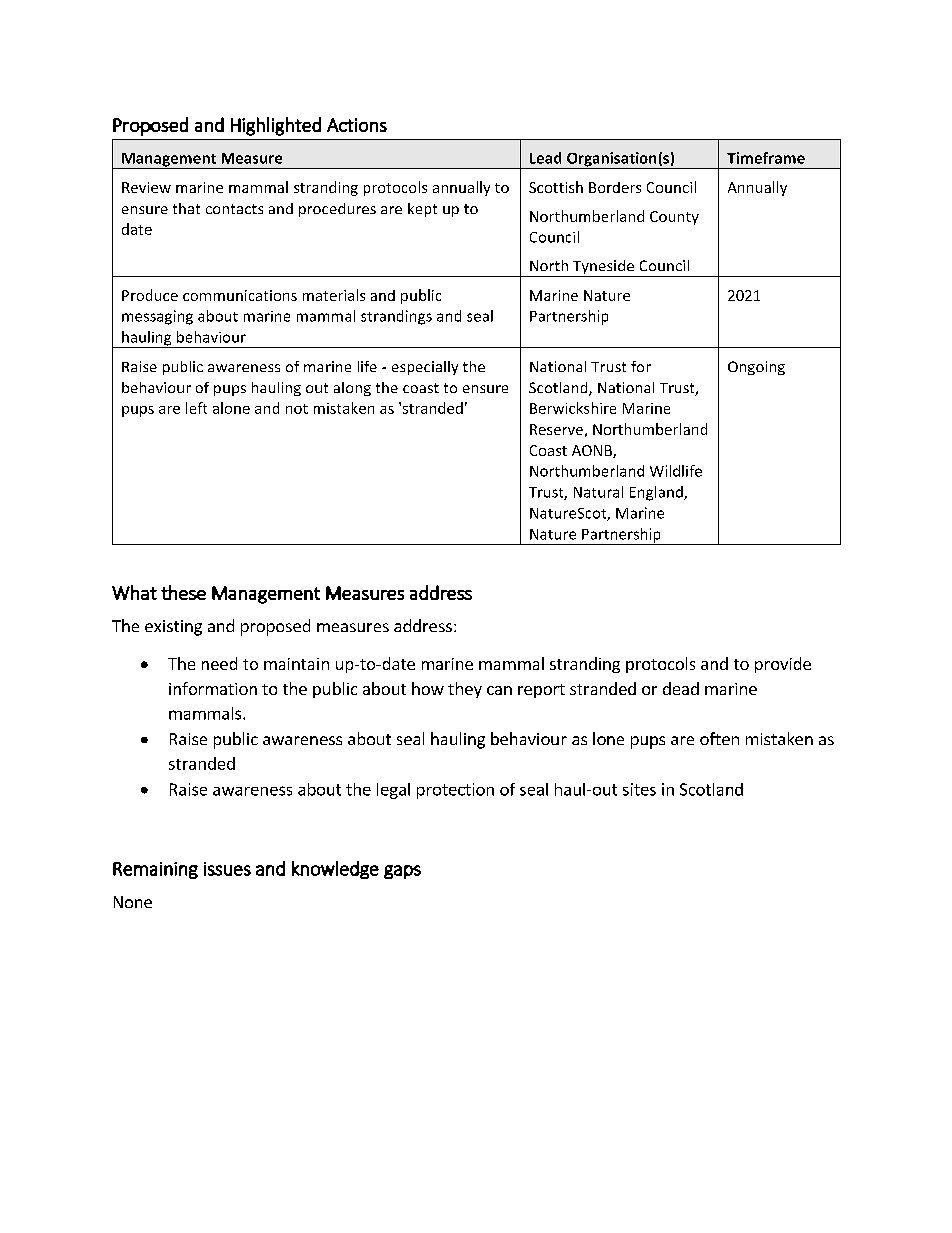 The image size is (952, 1233). Describe the element at coordinates (276, 126) in the document. I see `Highlighted` at that location.
